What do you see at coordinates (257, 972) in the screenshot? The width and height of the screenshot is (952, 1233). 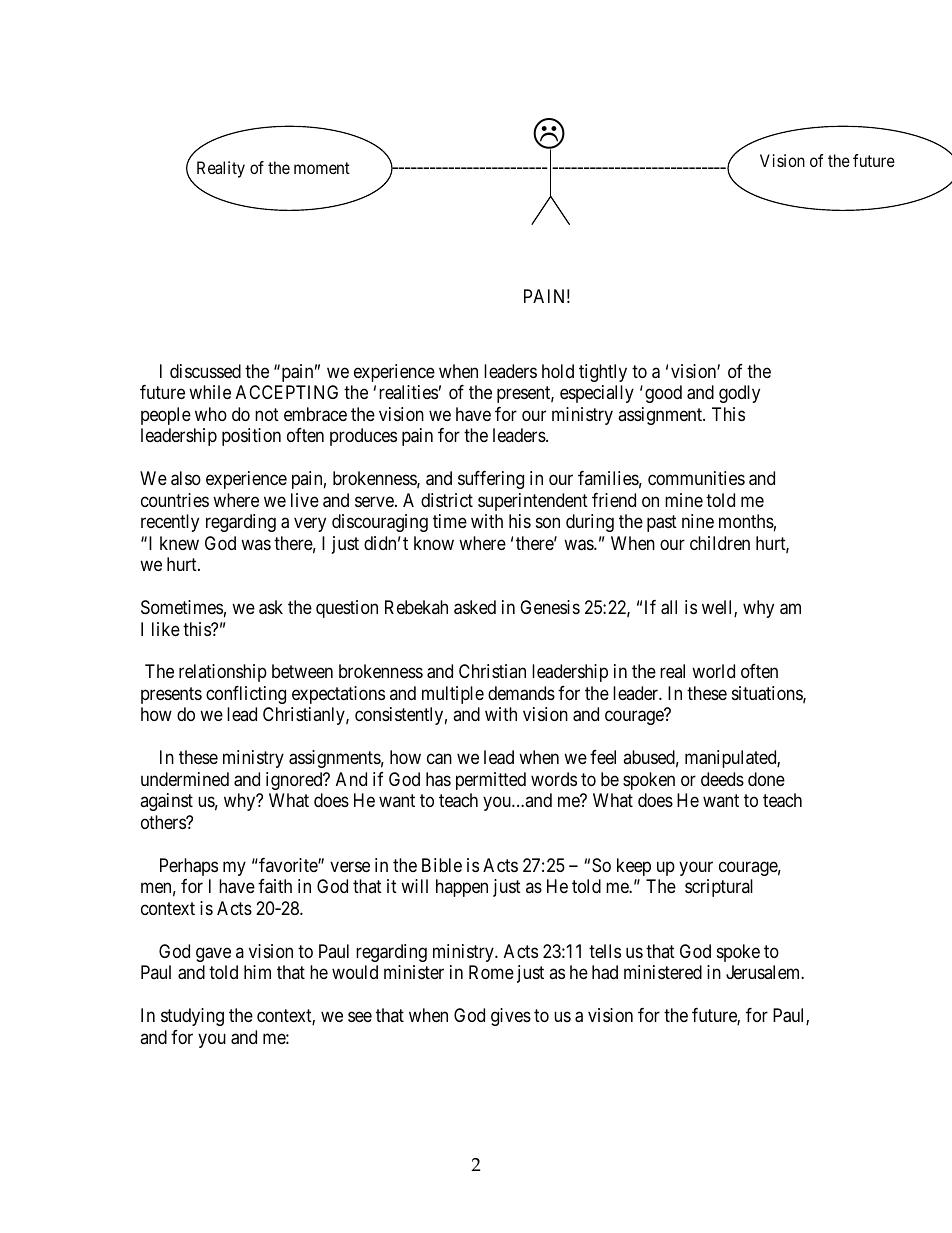 I see `him` at bounding box center [257, 972].
